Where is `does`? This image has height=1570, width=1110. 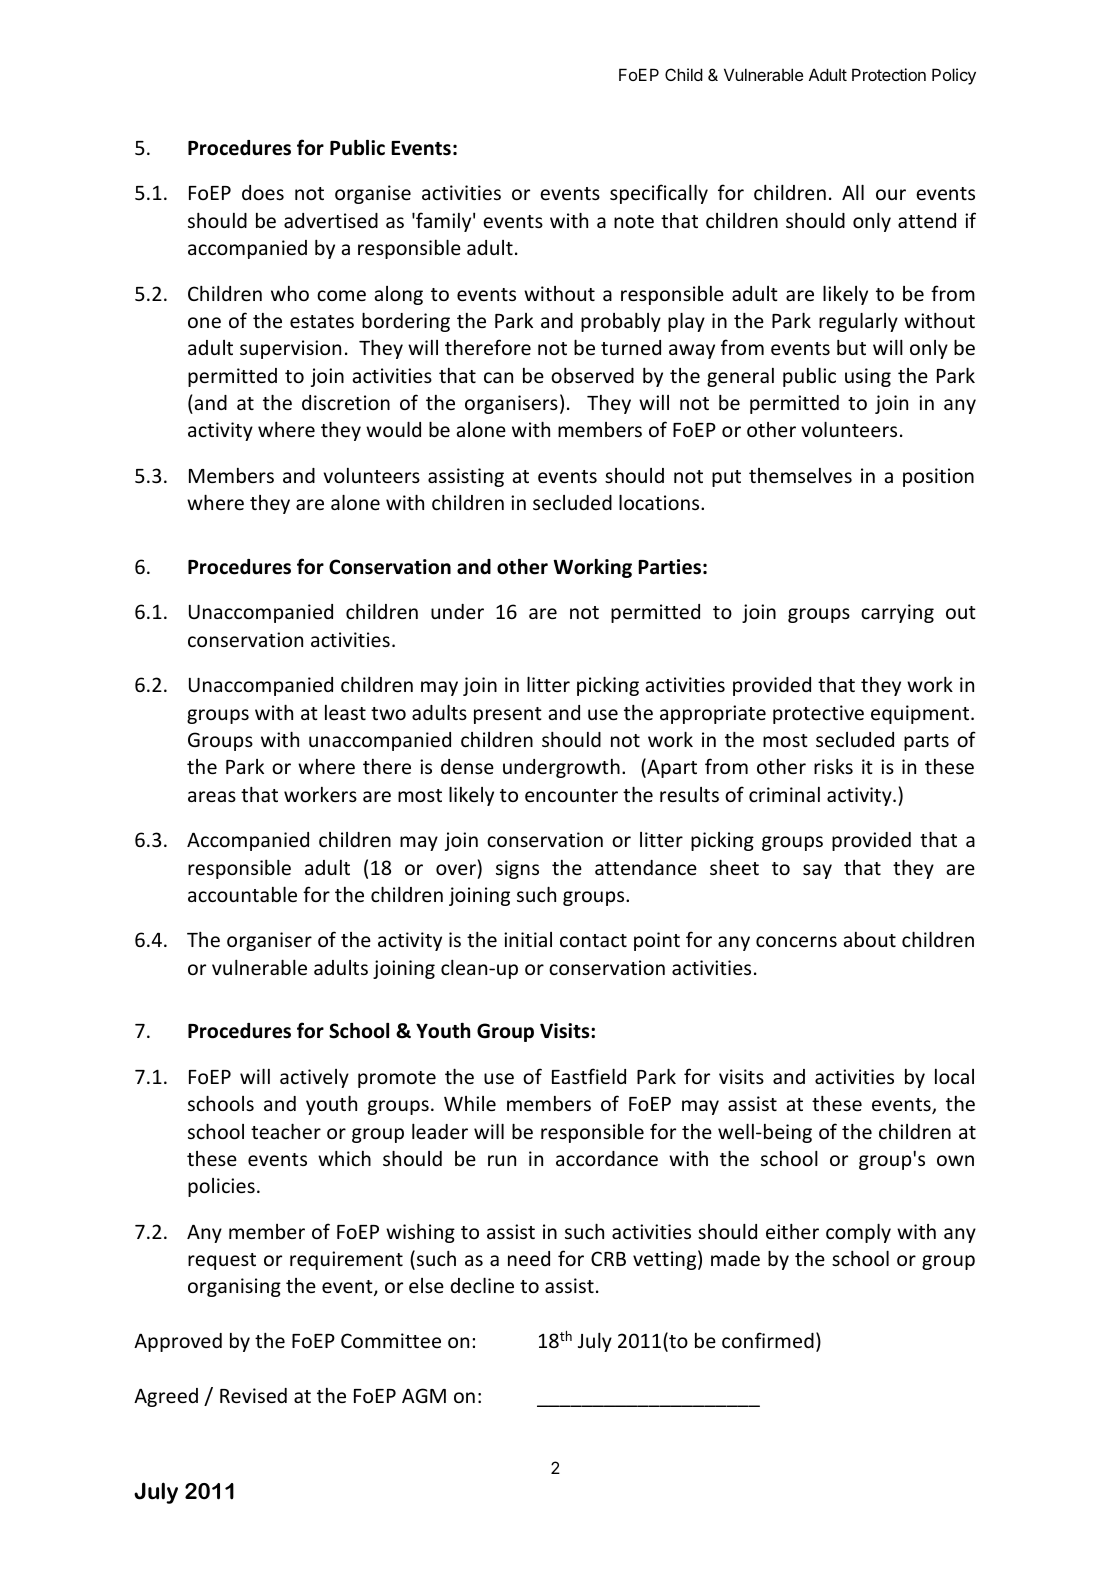
does is located at coordinates (263, 192).
